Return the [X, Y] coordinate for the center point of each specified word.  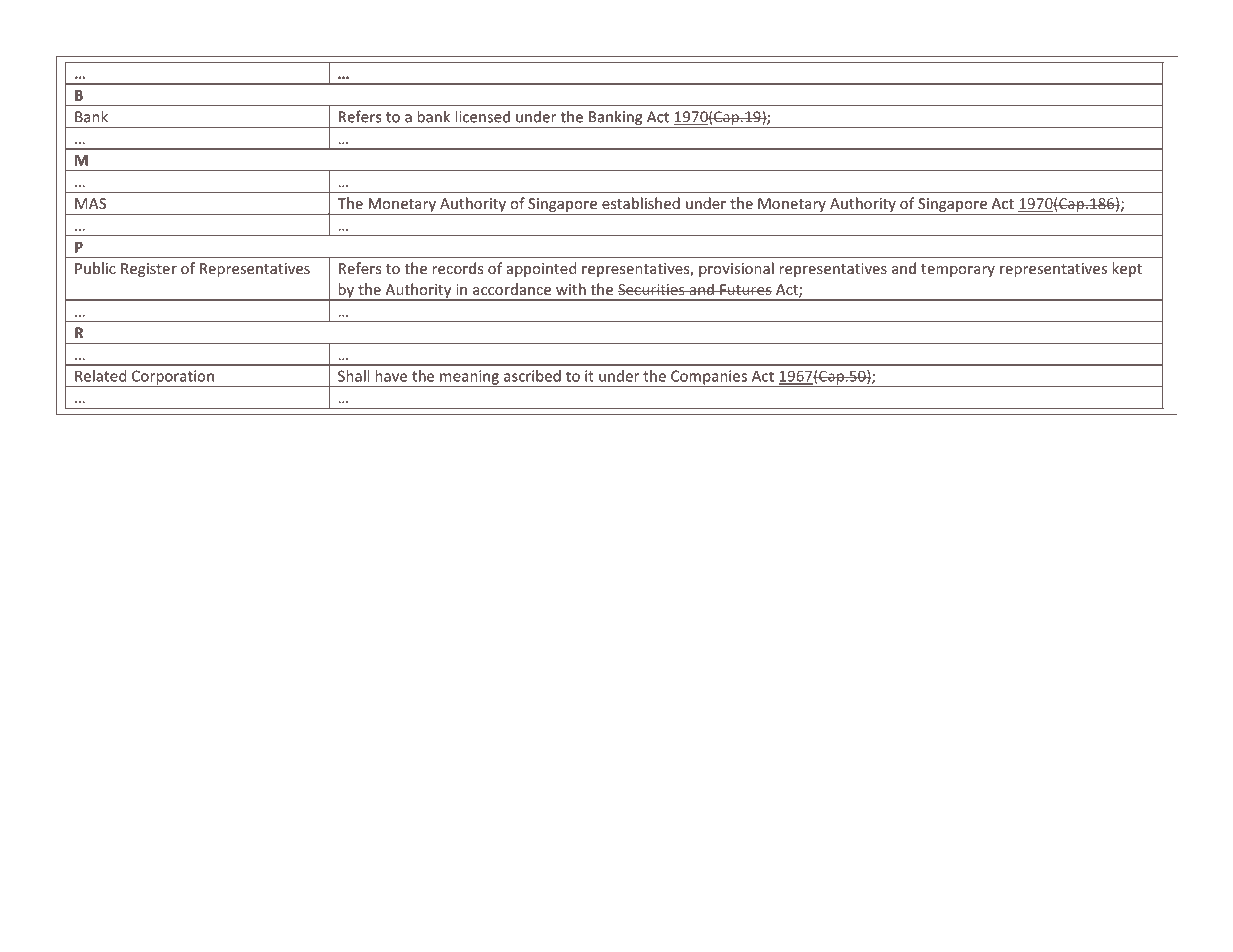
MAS [90, 203]
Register [149, 270]
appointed [541, 269]
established [641, 203]
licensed [482, 116]
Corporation [172, 378]
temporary [958, 270]
